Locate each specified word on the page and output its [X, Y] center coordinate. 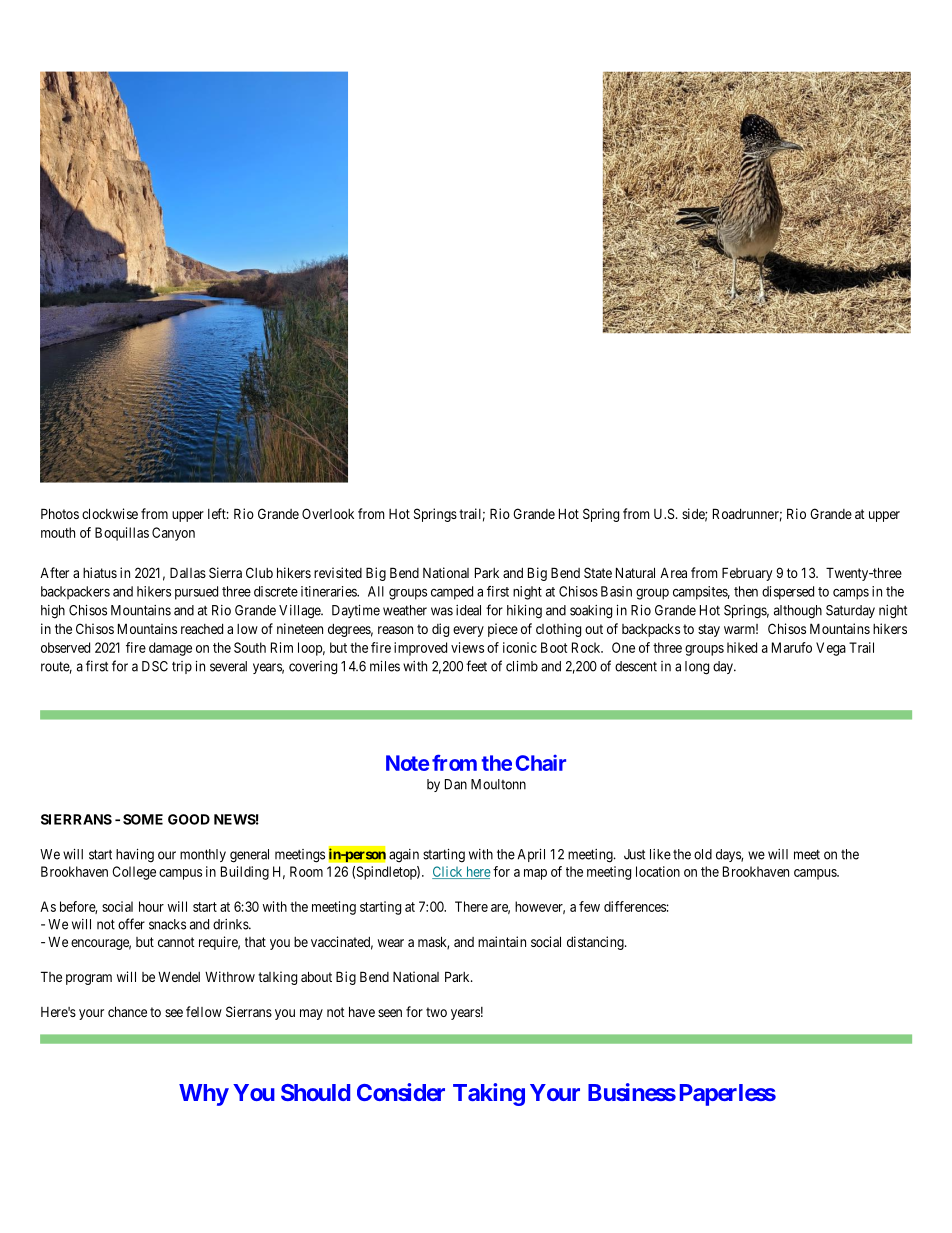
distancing [596, 943]
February [747, 574]
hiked [742, 647]
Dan [456, 784]
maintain [502, 941]
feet [476, 666]
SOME [143, 819]
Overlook [328, 513]
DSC [155, 666]
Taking [489, 1094]
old [703, 854]
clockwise [110, 513]
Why [204, 1095]
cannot [176, 942]
